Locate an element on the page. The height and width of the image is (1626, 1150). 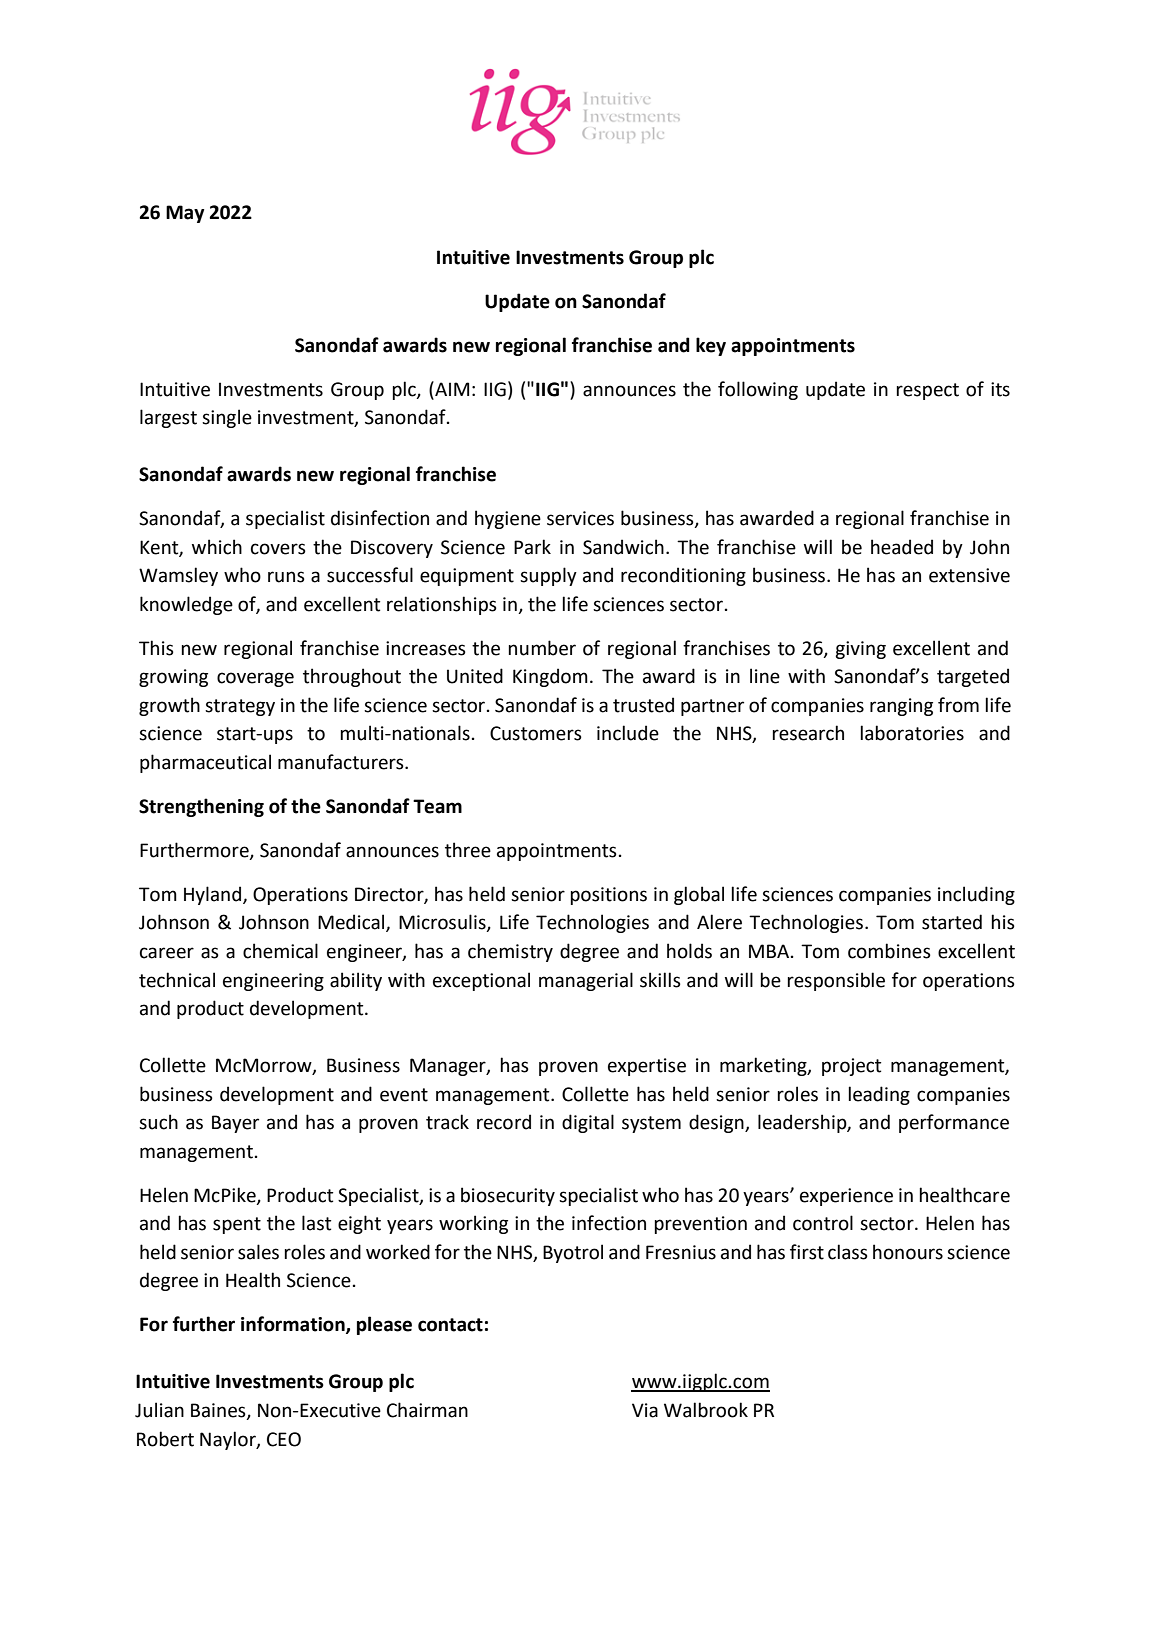
Via is located at coordinates (645, 1410).
